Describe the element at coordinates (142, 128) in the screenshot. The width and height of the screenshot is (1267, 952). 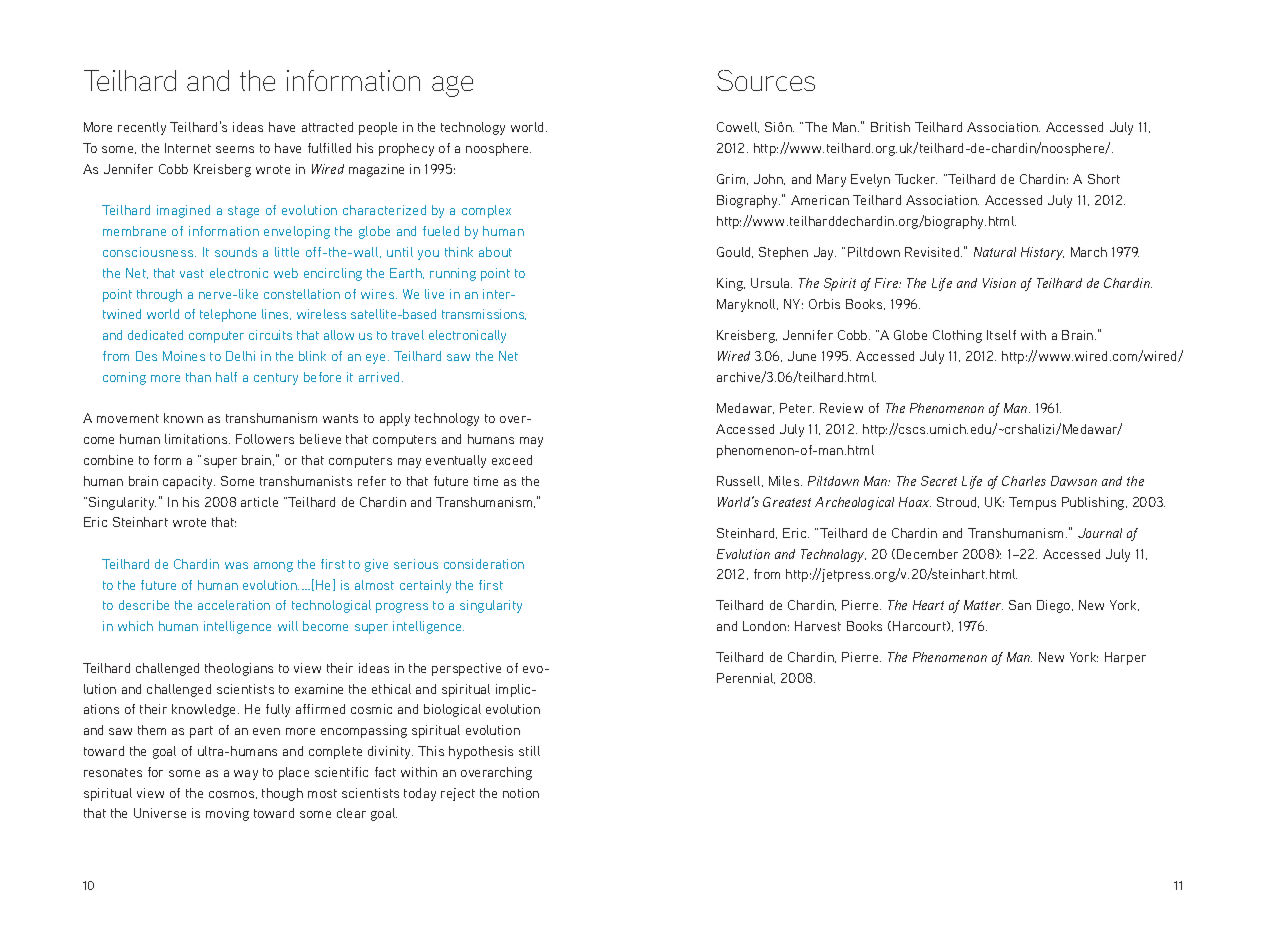
I see `recently` at that location.
